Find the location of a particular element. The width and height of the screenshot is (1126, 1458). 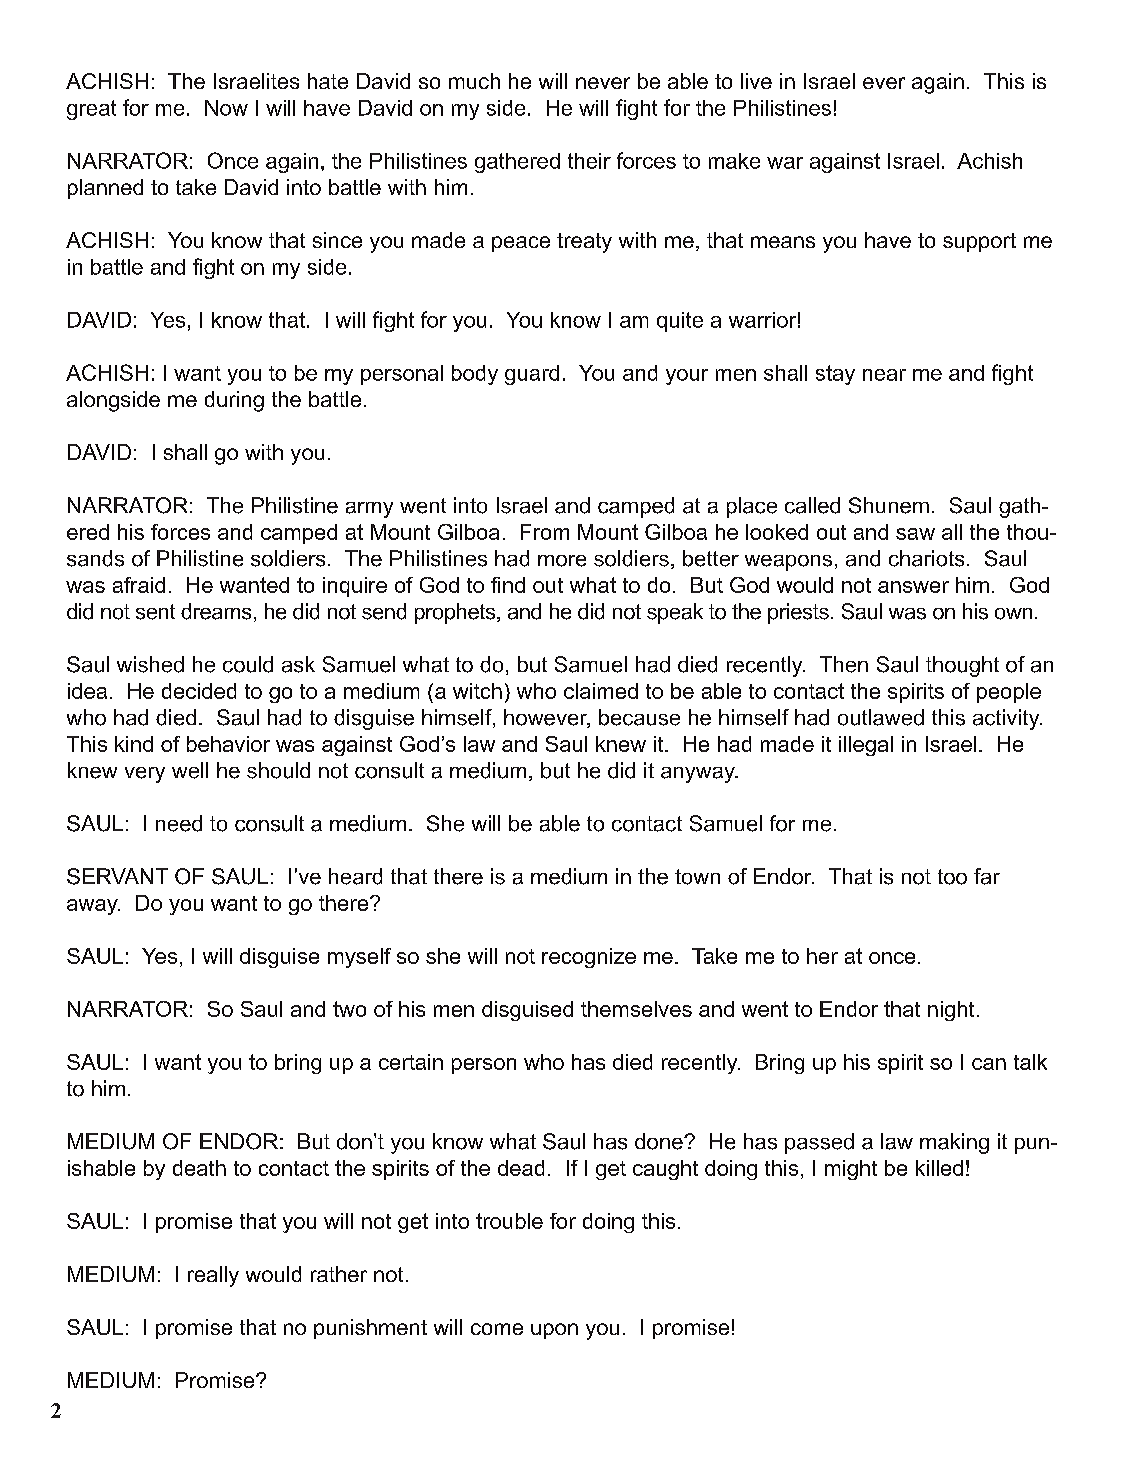

really is located at coordinates (213, 1276).
